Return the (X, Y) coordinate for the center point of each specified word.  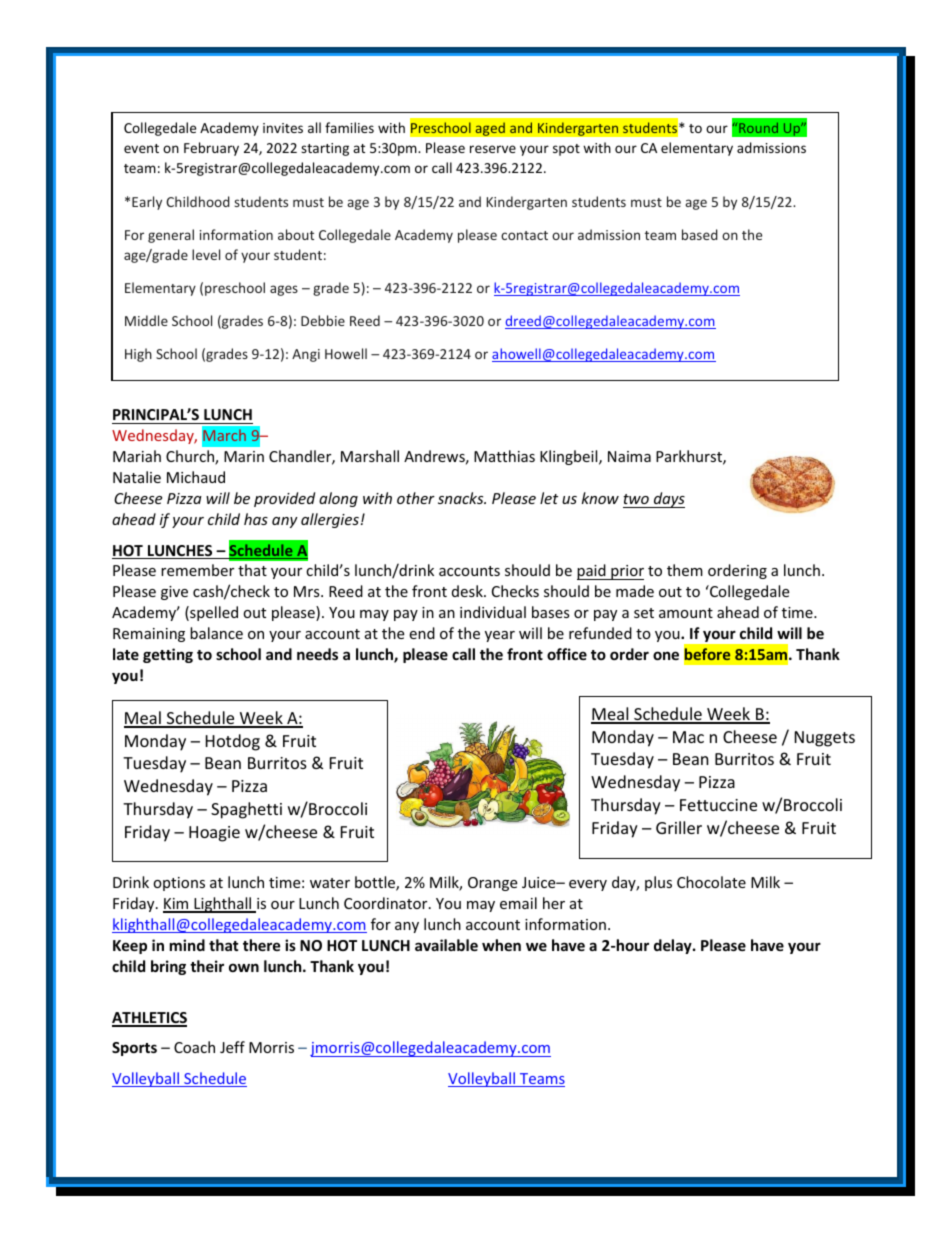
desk (468, 591)
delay (674, 946)
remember (197, 570)
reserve (493, 149)
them (685, 570)
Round (758, 128)
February (211, 149)
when (501, 945)
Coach (194, 1047)
